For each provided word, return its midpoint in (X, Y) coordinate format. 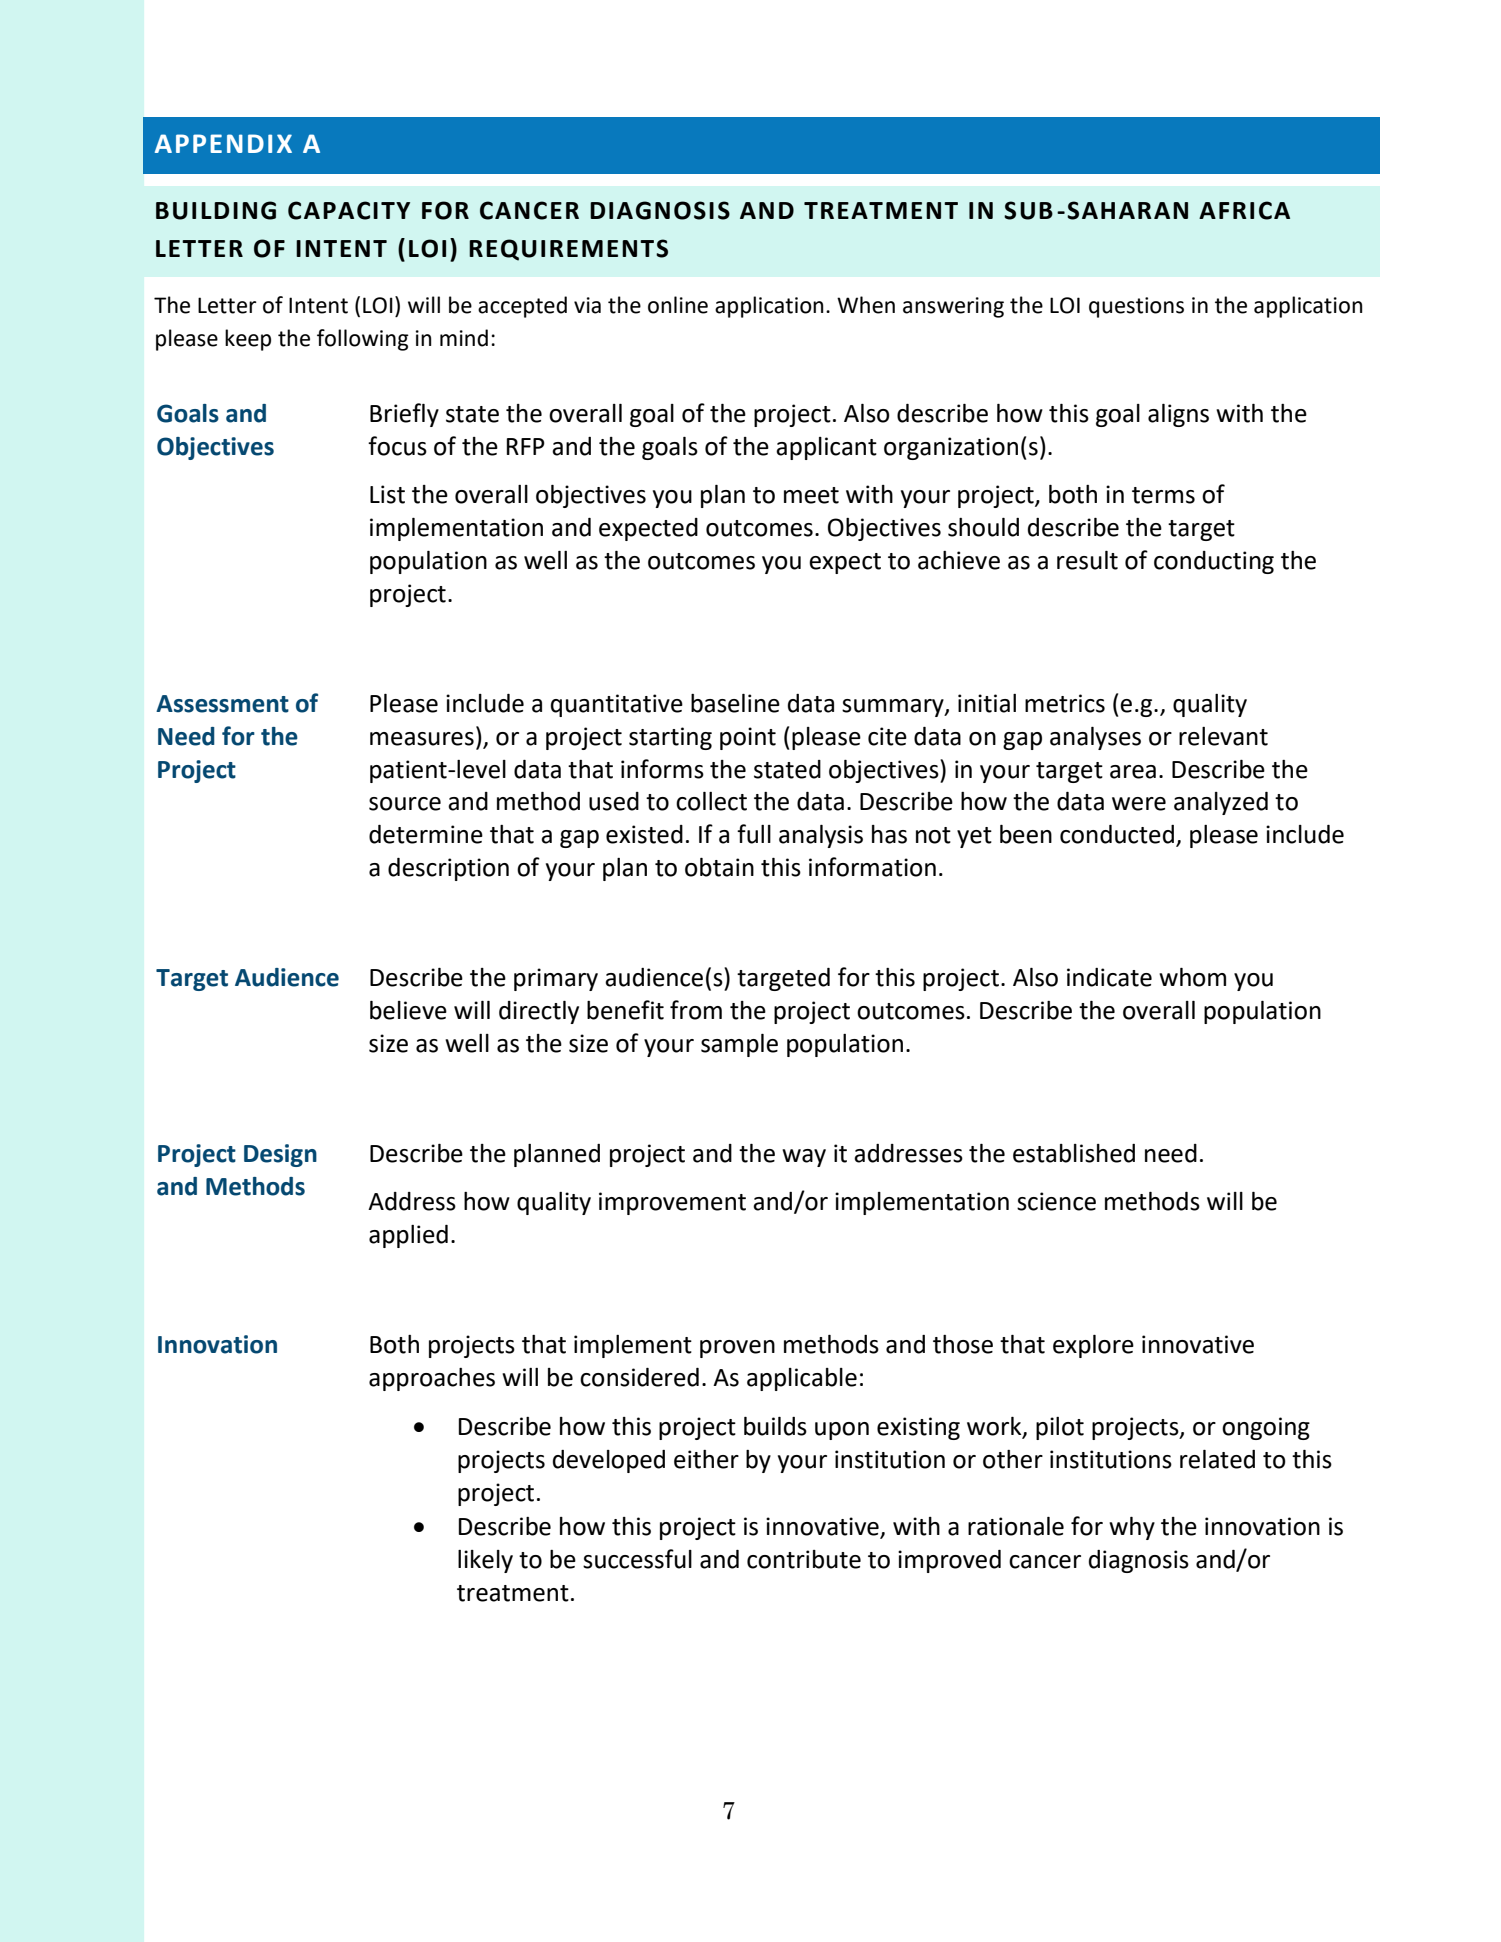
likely (485, 1561)
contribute (804, 1559)
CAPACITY (349, 210)
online (678, 305)
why (1132, 1528)
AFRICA (1244, 210)
